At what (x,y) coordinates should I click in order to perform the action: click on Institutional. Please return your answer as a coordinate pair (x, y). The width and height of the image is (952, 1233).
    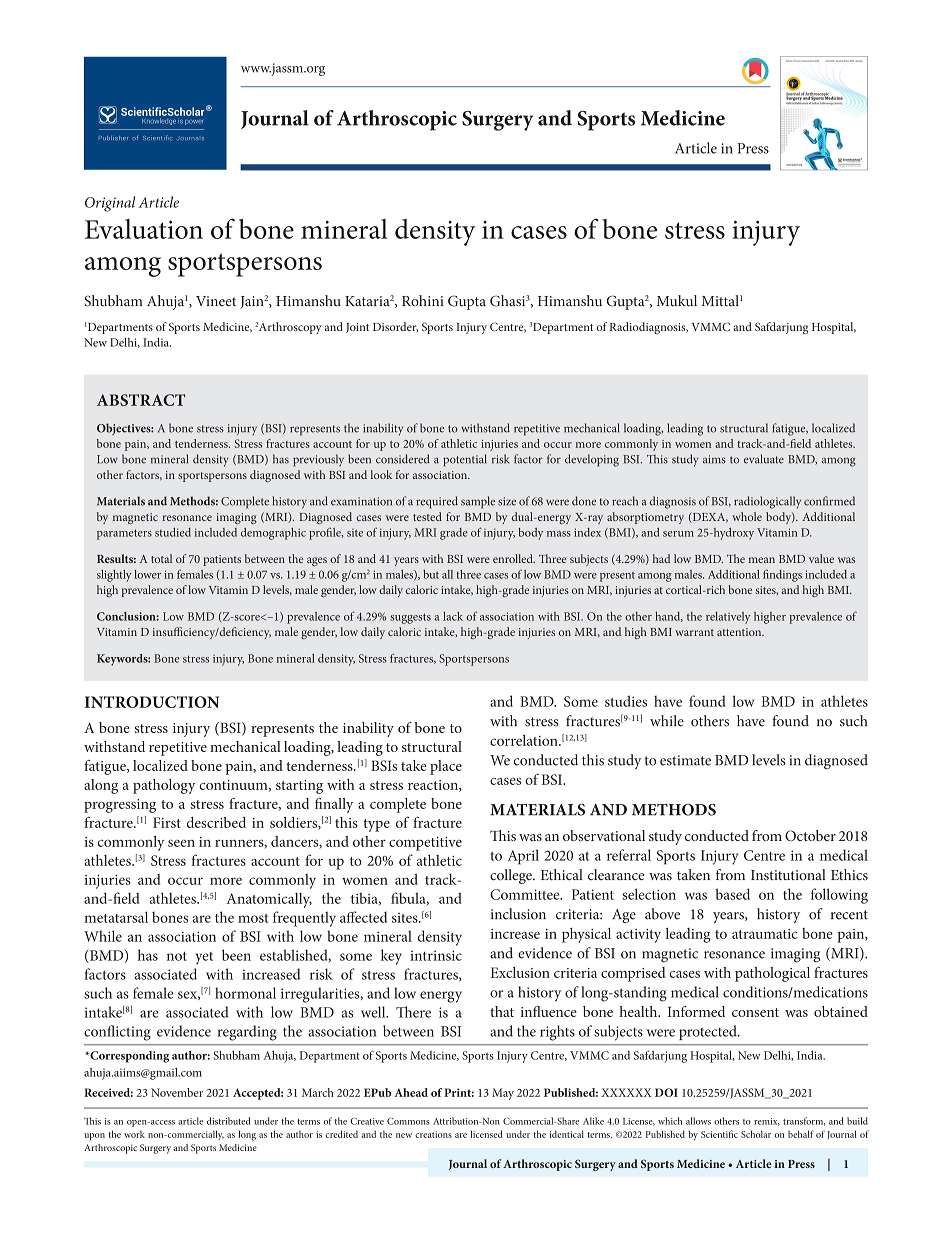
    Looking at the image, I should click on (788, 875).
